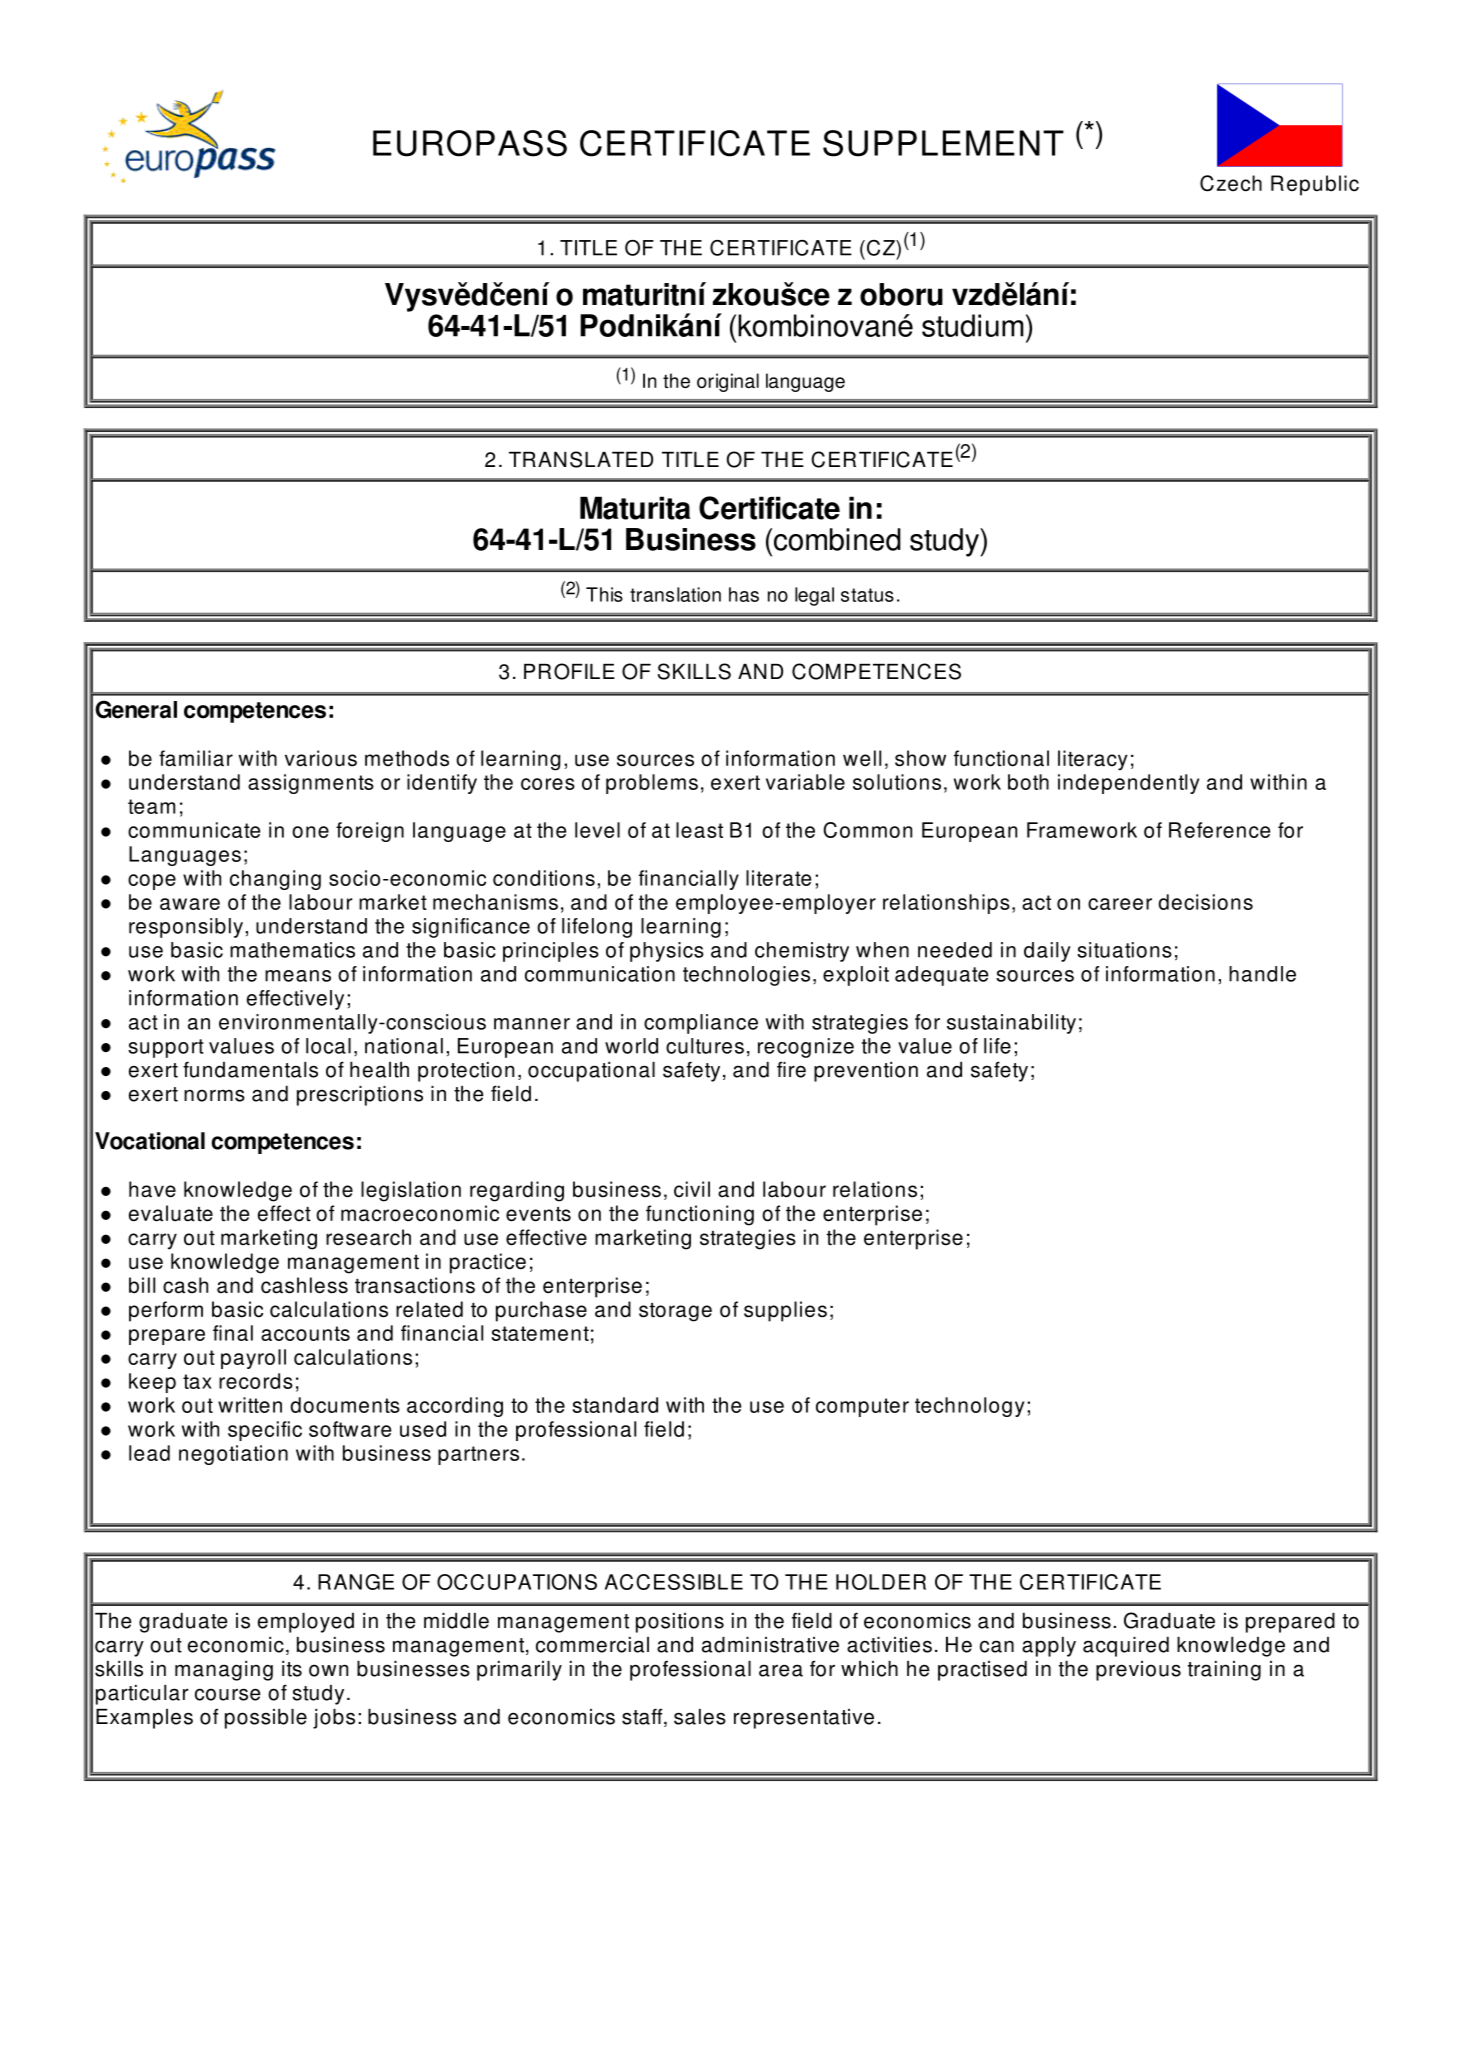  I want to click on evaluate, so click(171, 1213).
